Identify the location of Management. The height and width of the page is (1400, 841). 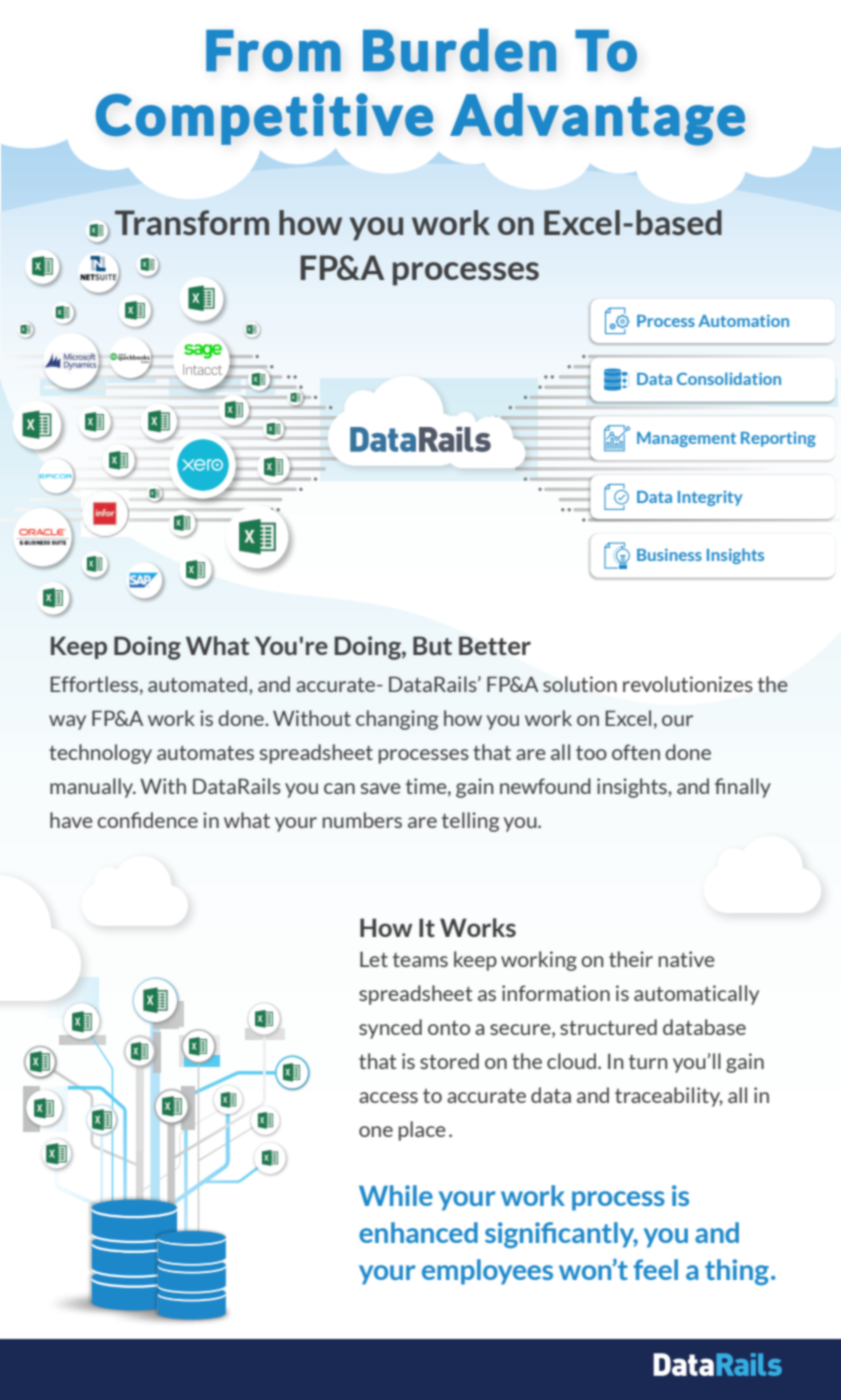
(686, 439).
